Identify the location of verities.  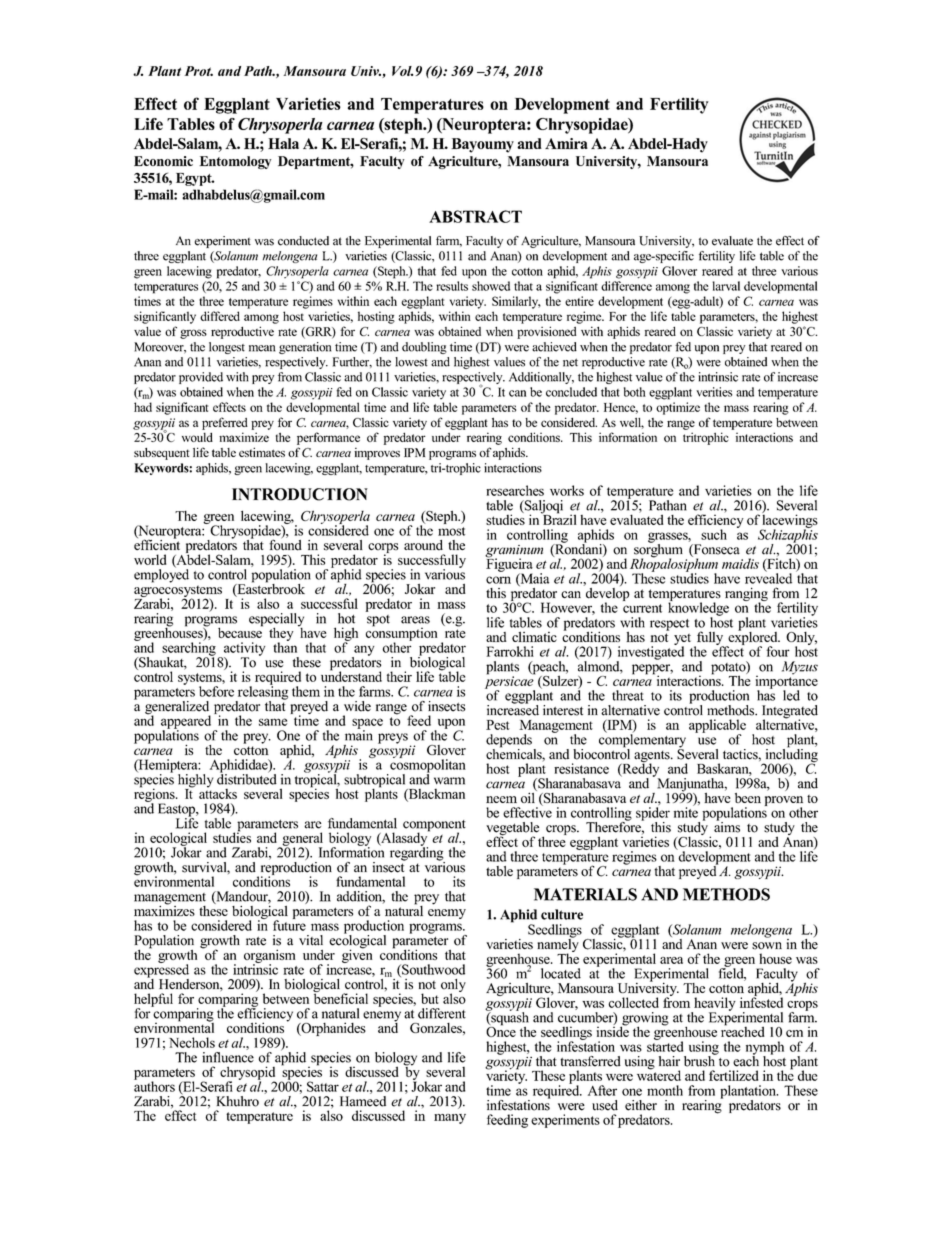
(714, 392).
